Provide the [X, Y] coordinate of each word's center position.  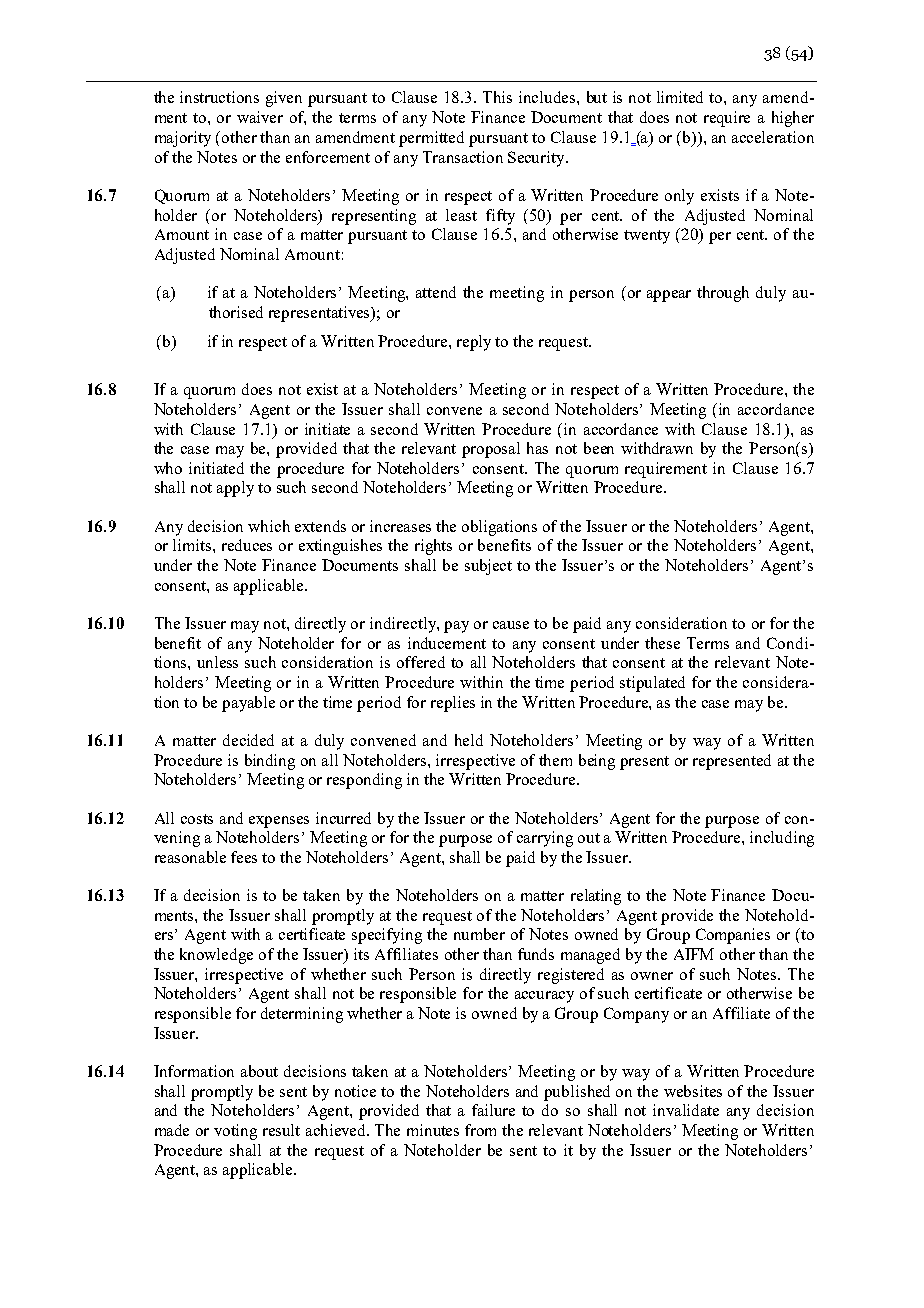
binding [270, 762]
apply [235, 489]
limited [680, 97]
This [497, 97]
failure [493, 1110]
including [782, 839]
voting [235, 1132]
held [469, 740]
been [599, 448]
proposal [491, 450]
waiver [260, 117]
